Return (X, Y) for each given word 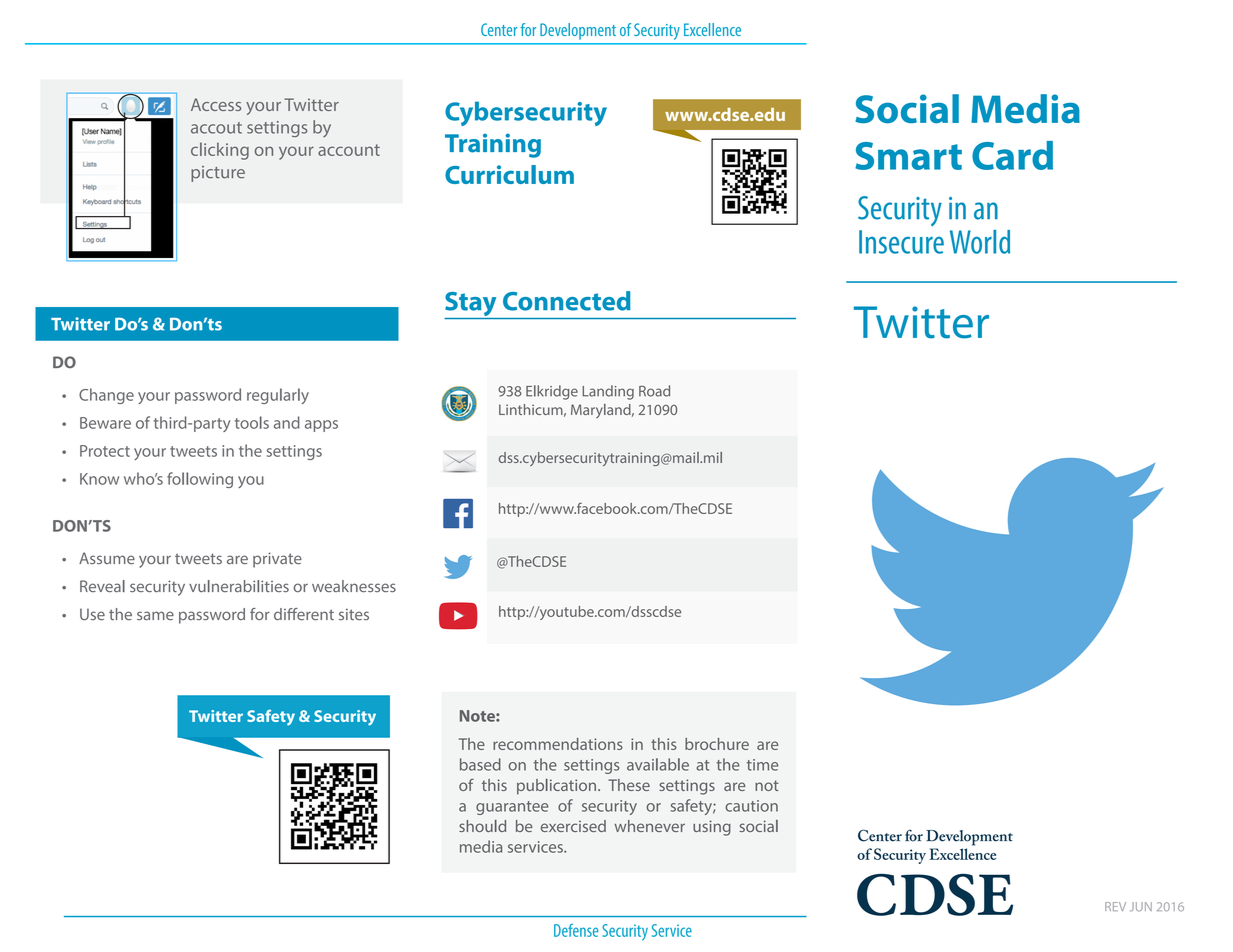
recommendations (558, 744)
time (762, 765)
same (155, 615)
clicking (220, 151)
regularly (278, 396)
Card (1012, 155)
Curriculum (509, 174)
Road (654, 391)
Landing (608, 392)
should (482, 826)
